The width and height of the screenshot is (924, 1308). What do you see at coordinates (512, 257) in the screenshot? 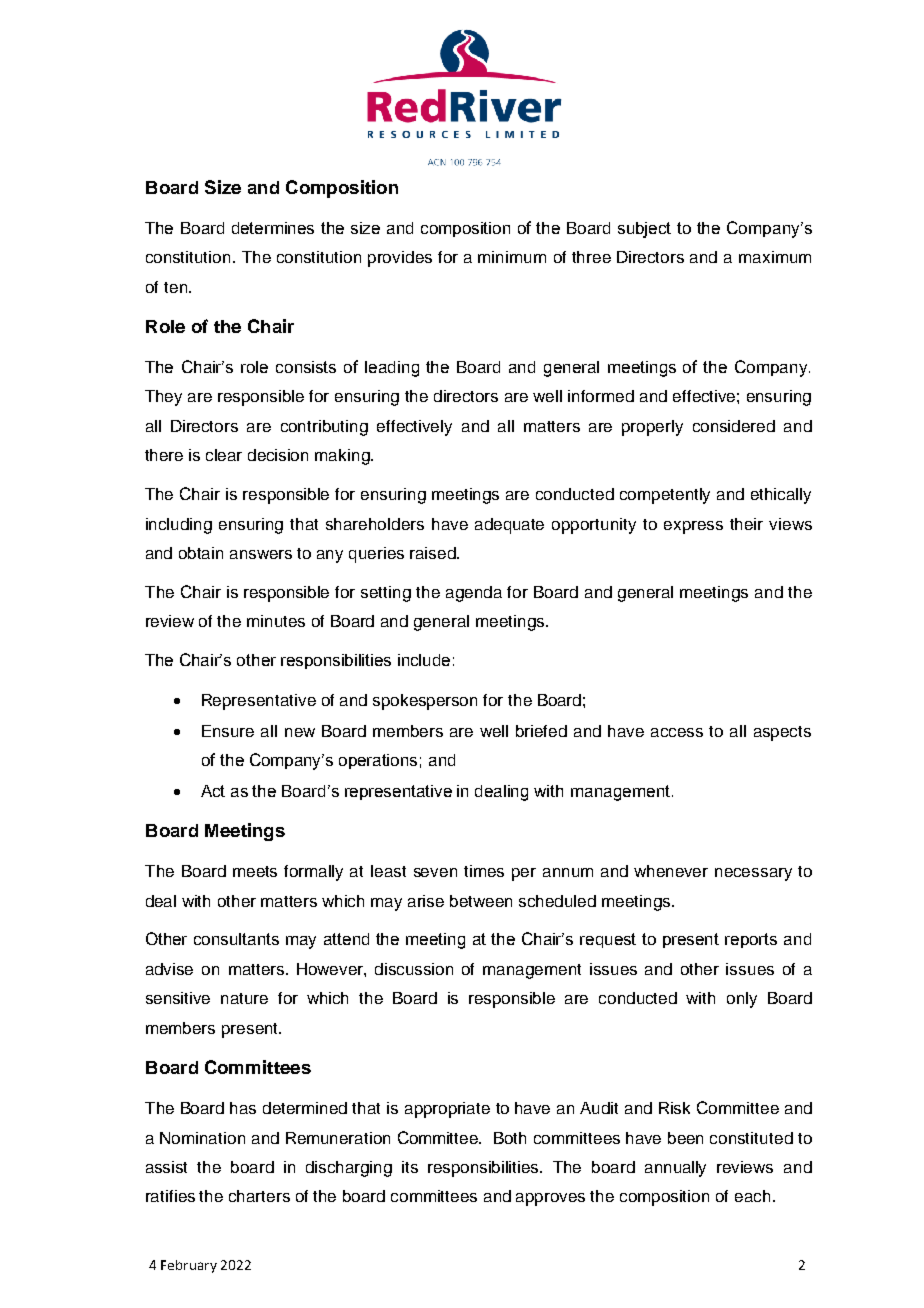
I see `minimum` at bounding box center [512, 257].
